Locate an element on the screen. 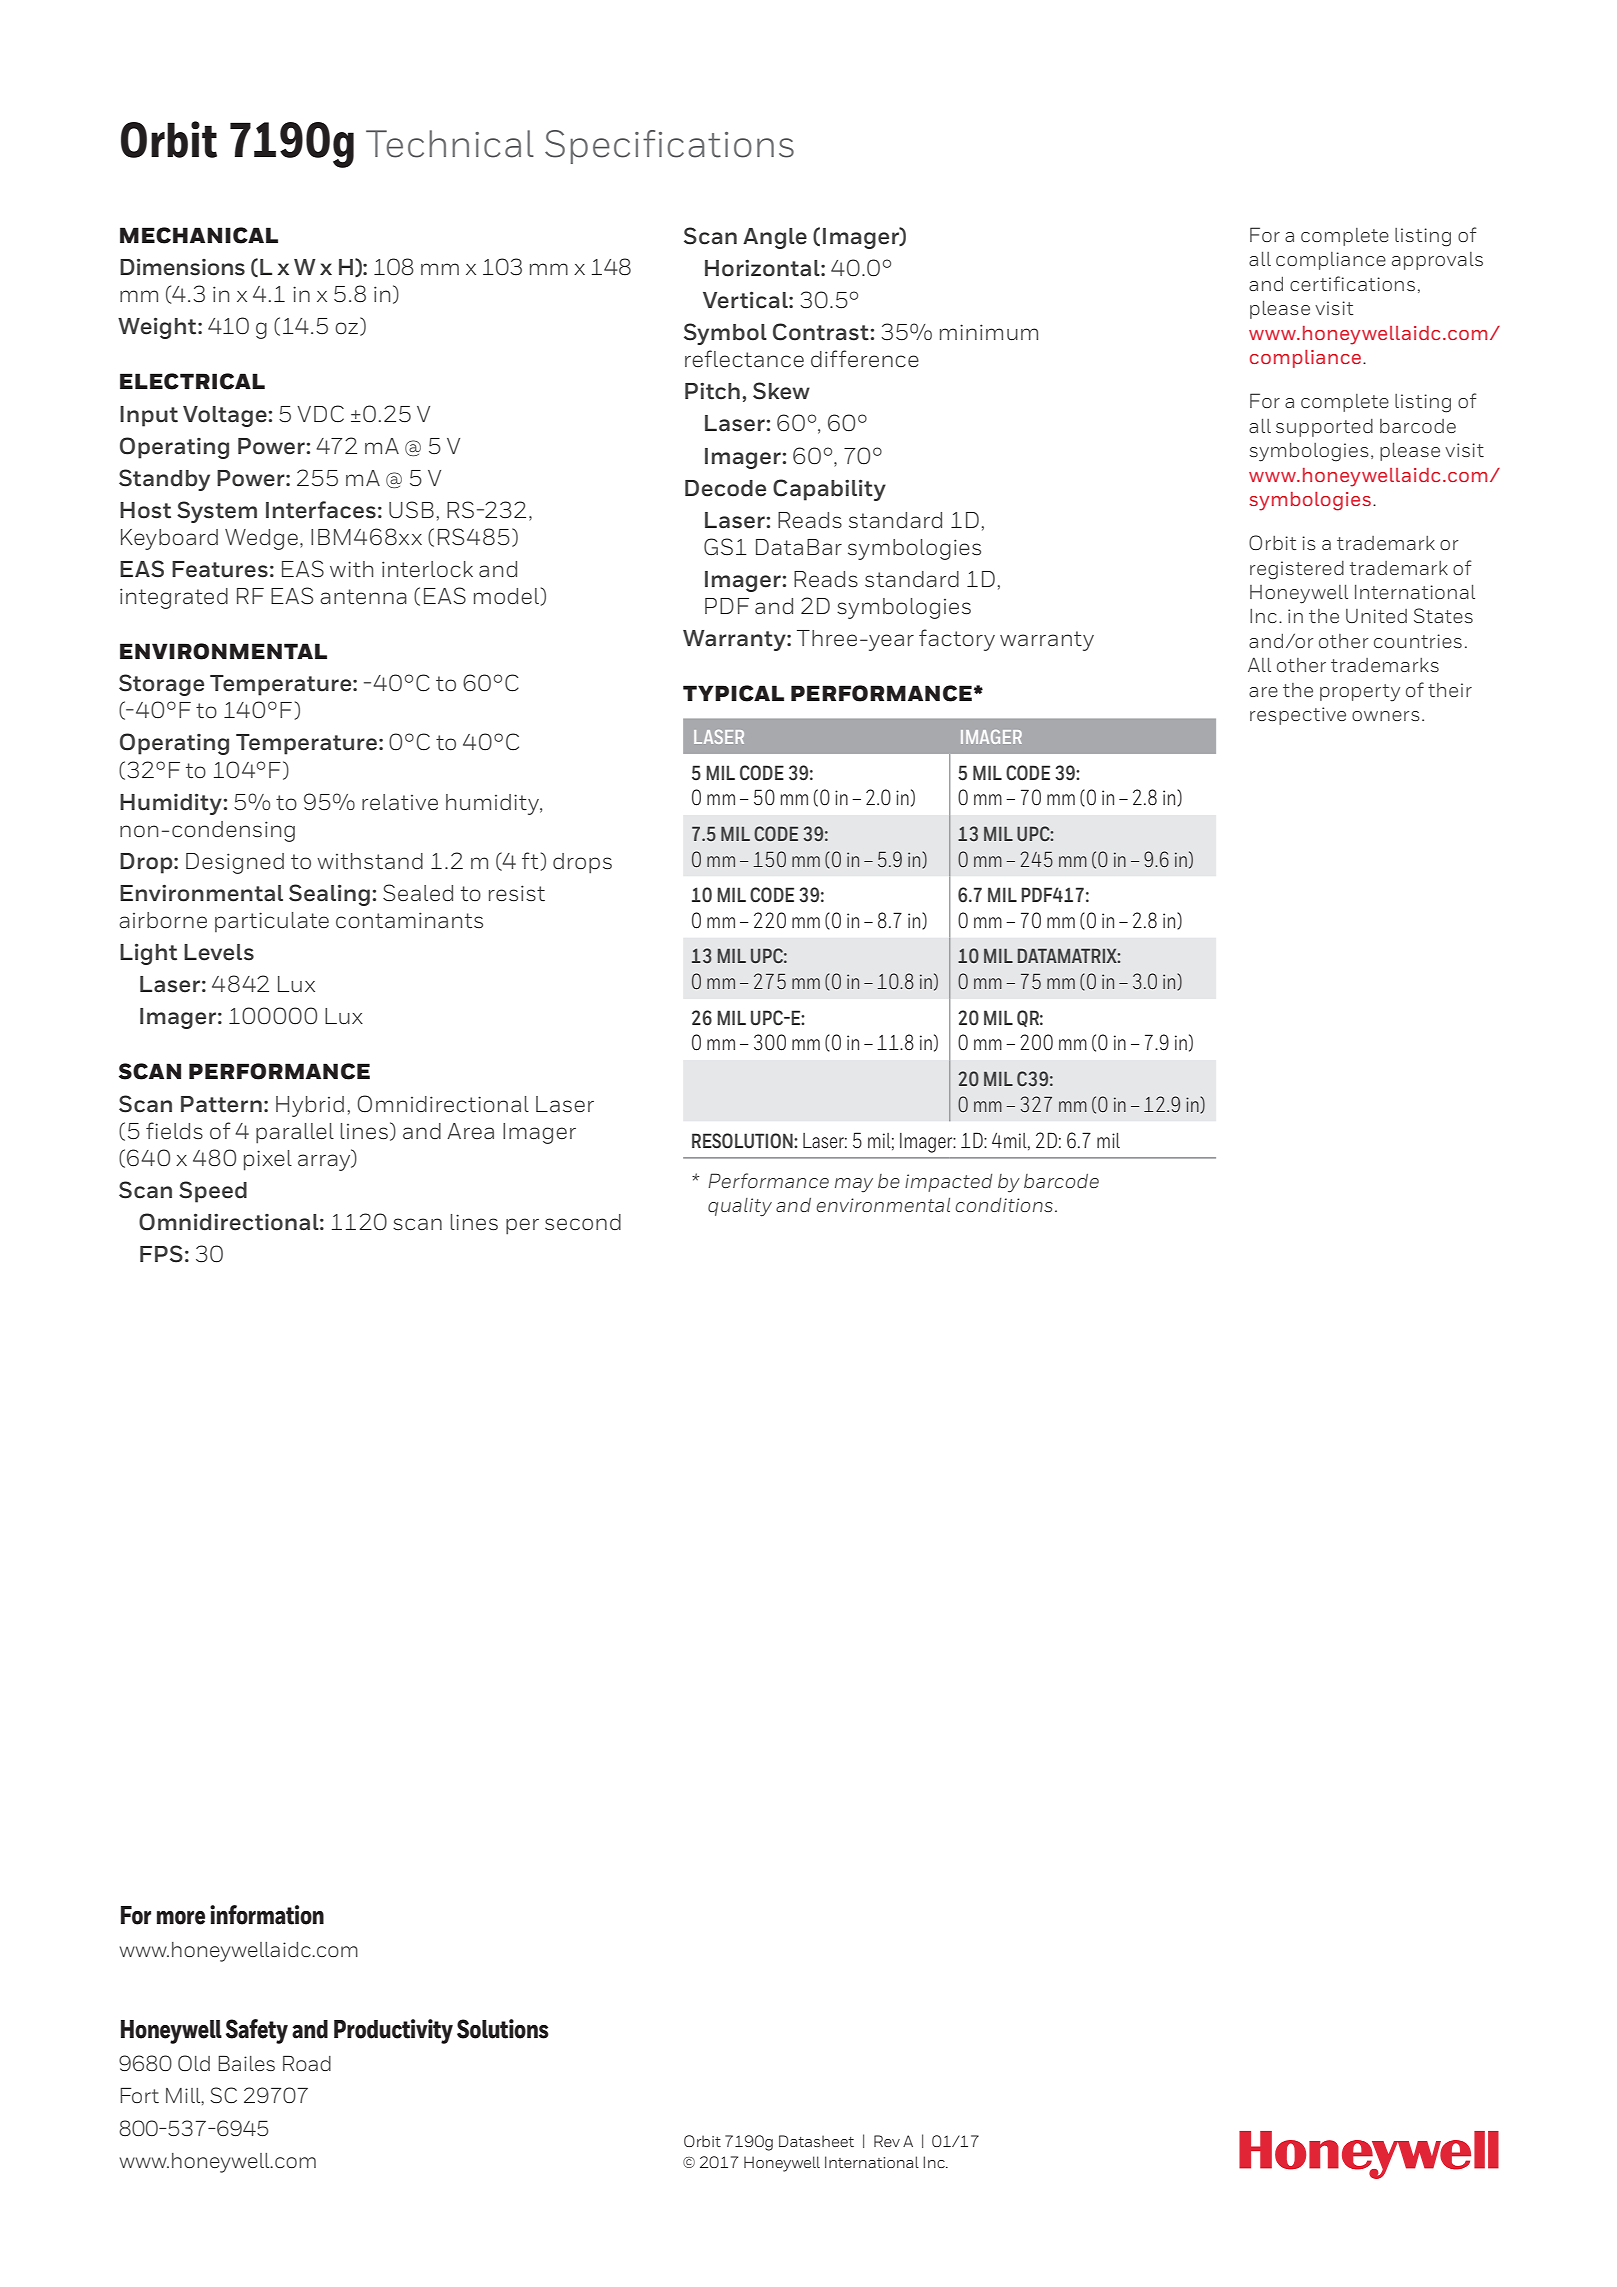 The width and height of the screenshot is (1617, 2287). Designed is located at coordinates (235, 863).
